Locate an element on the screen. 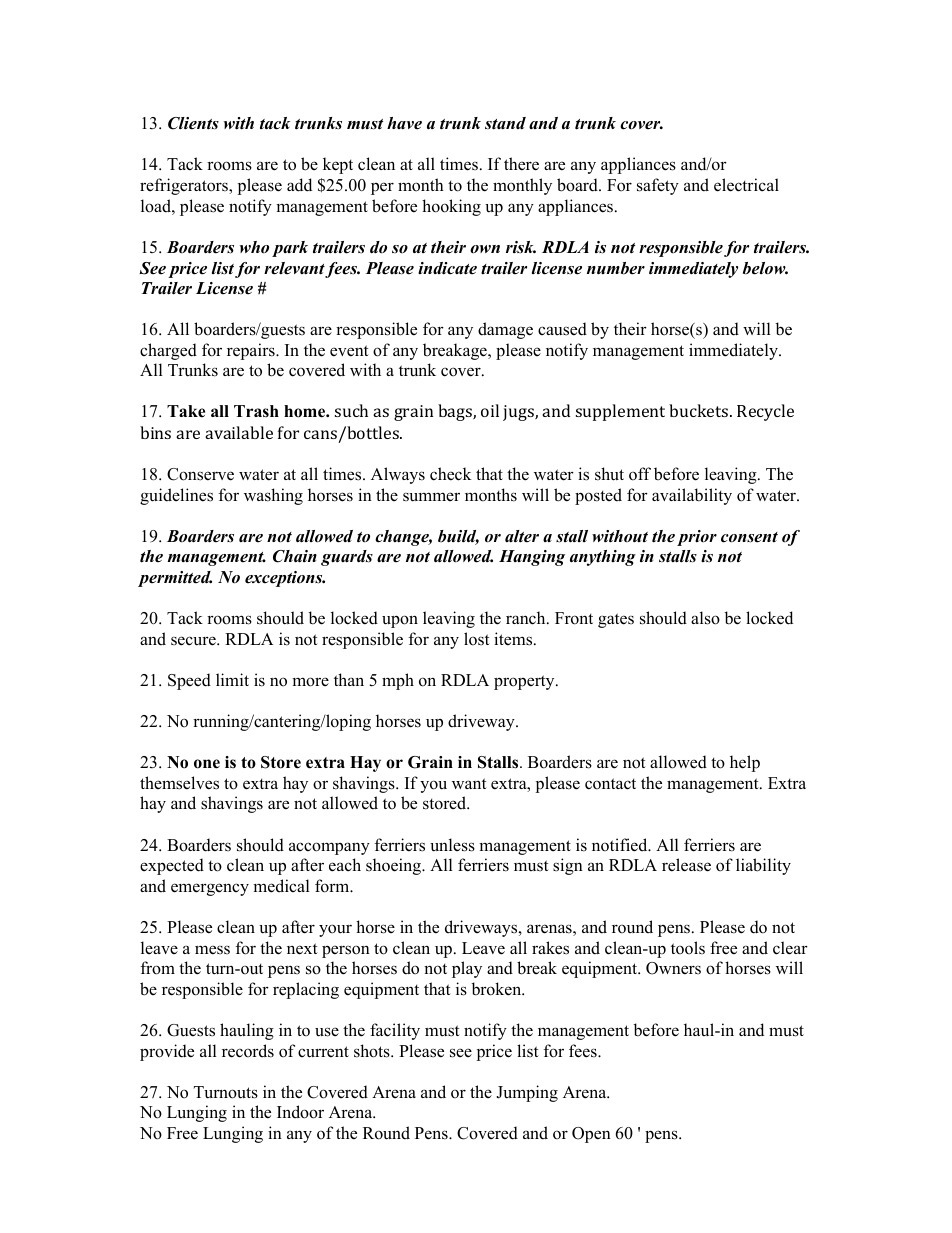 This screenshot has height=1233, width=952. lost is located at coordinates (477, 639).
